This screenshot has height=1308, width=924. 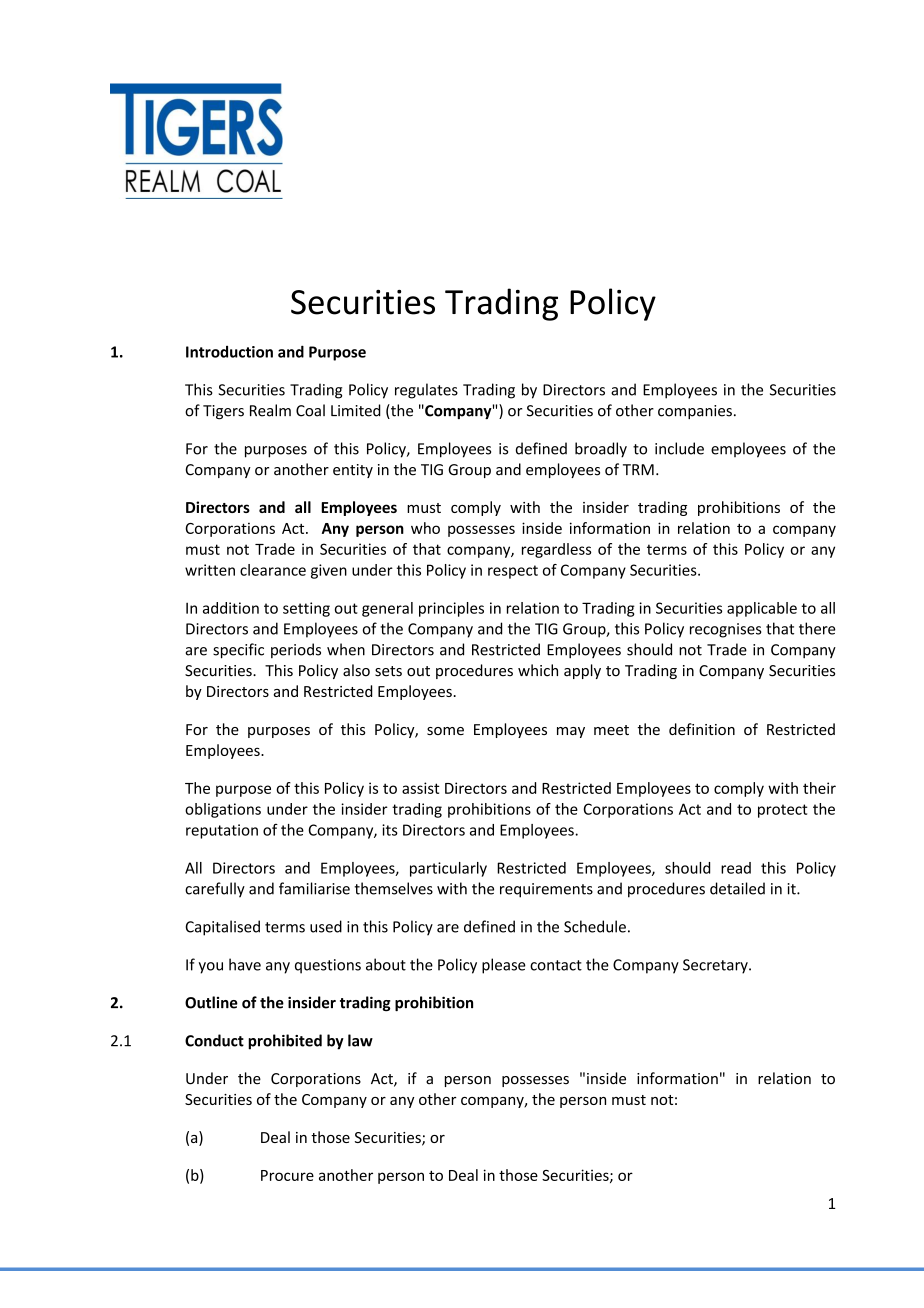 I want to click on companies, so click(x=695, y=412).
